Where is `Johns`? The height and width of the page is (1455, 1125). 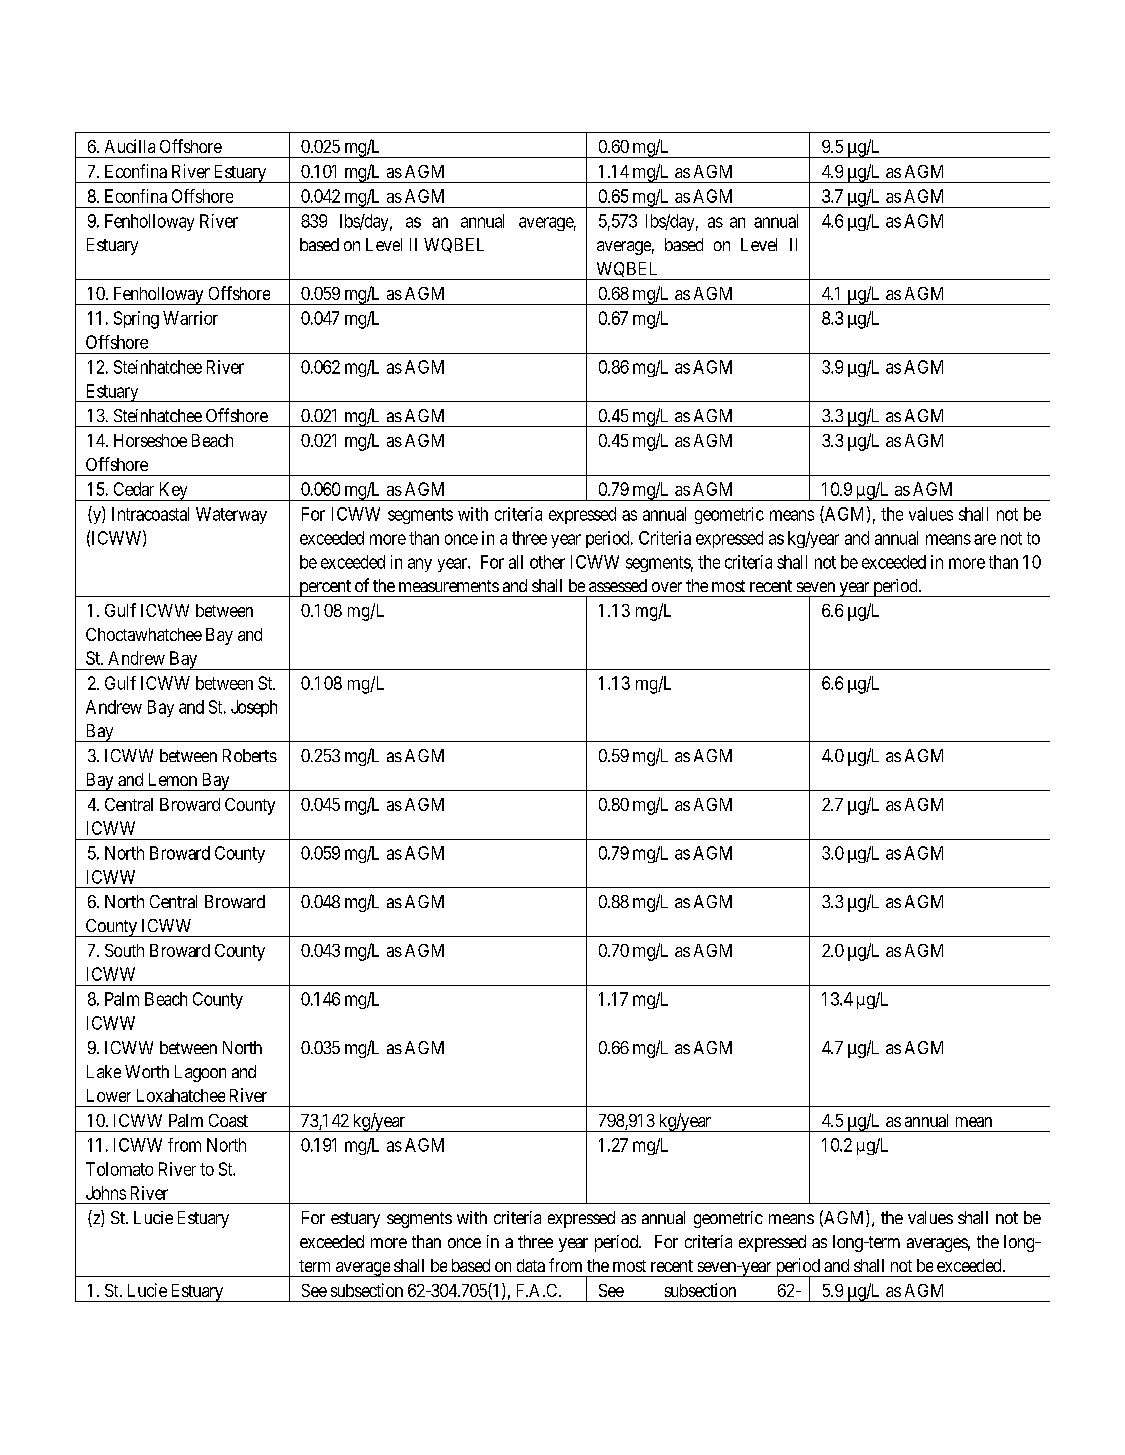 Johns is located at coordinates (106, 1193).
